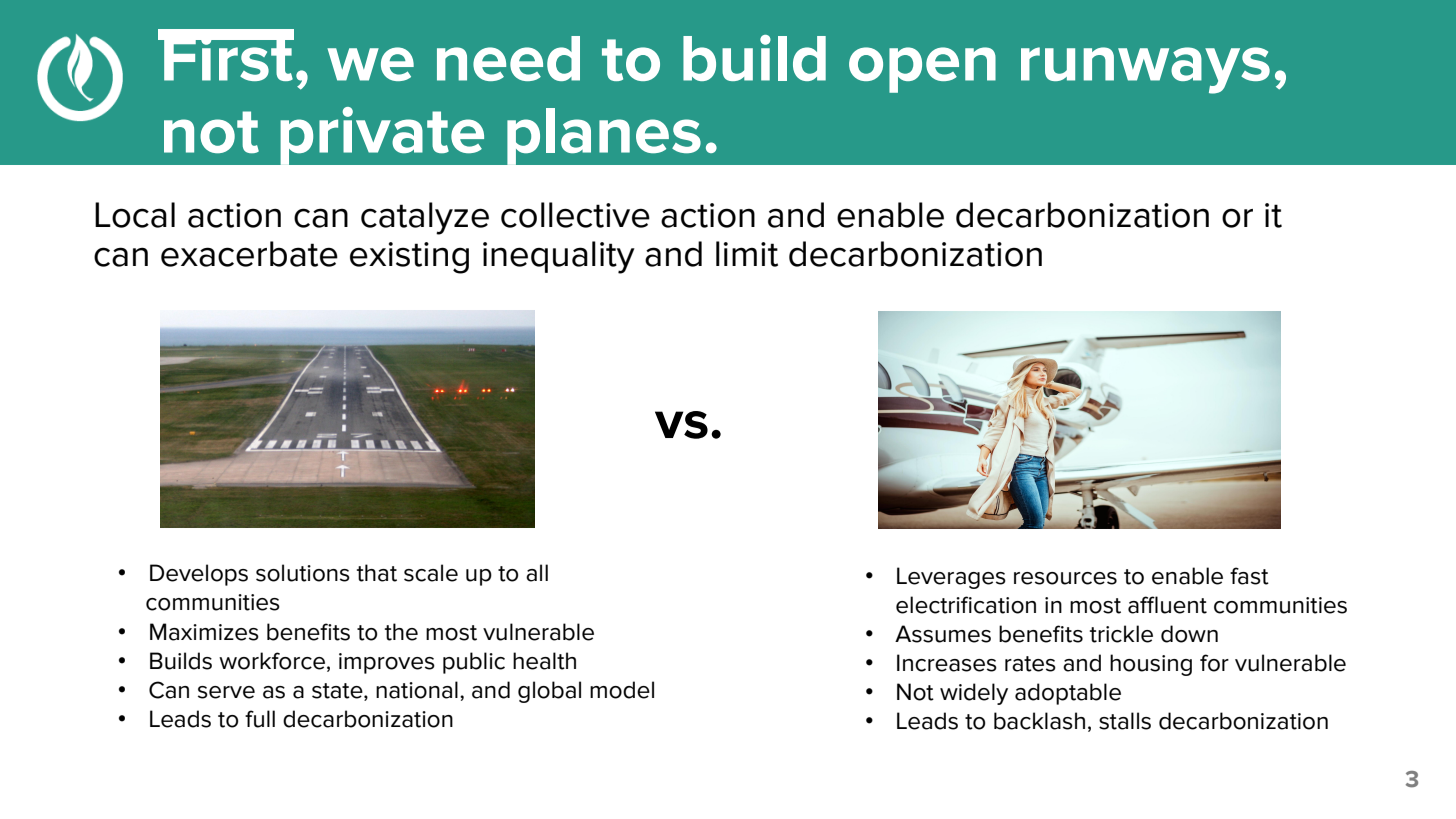  Describe the element at coordinates (1145, 70) in the image. I see `runways` at that location.
